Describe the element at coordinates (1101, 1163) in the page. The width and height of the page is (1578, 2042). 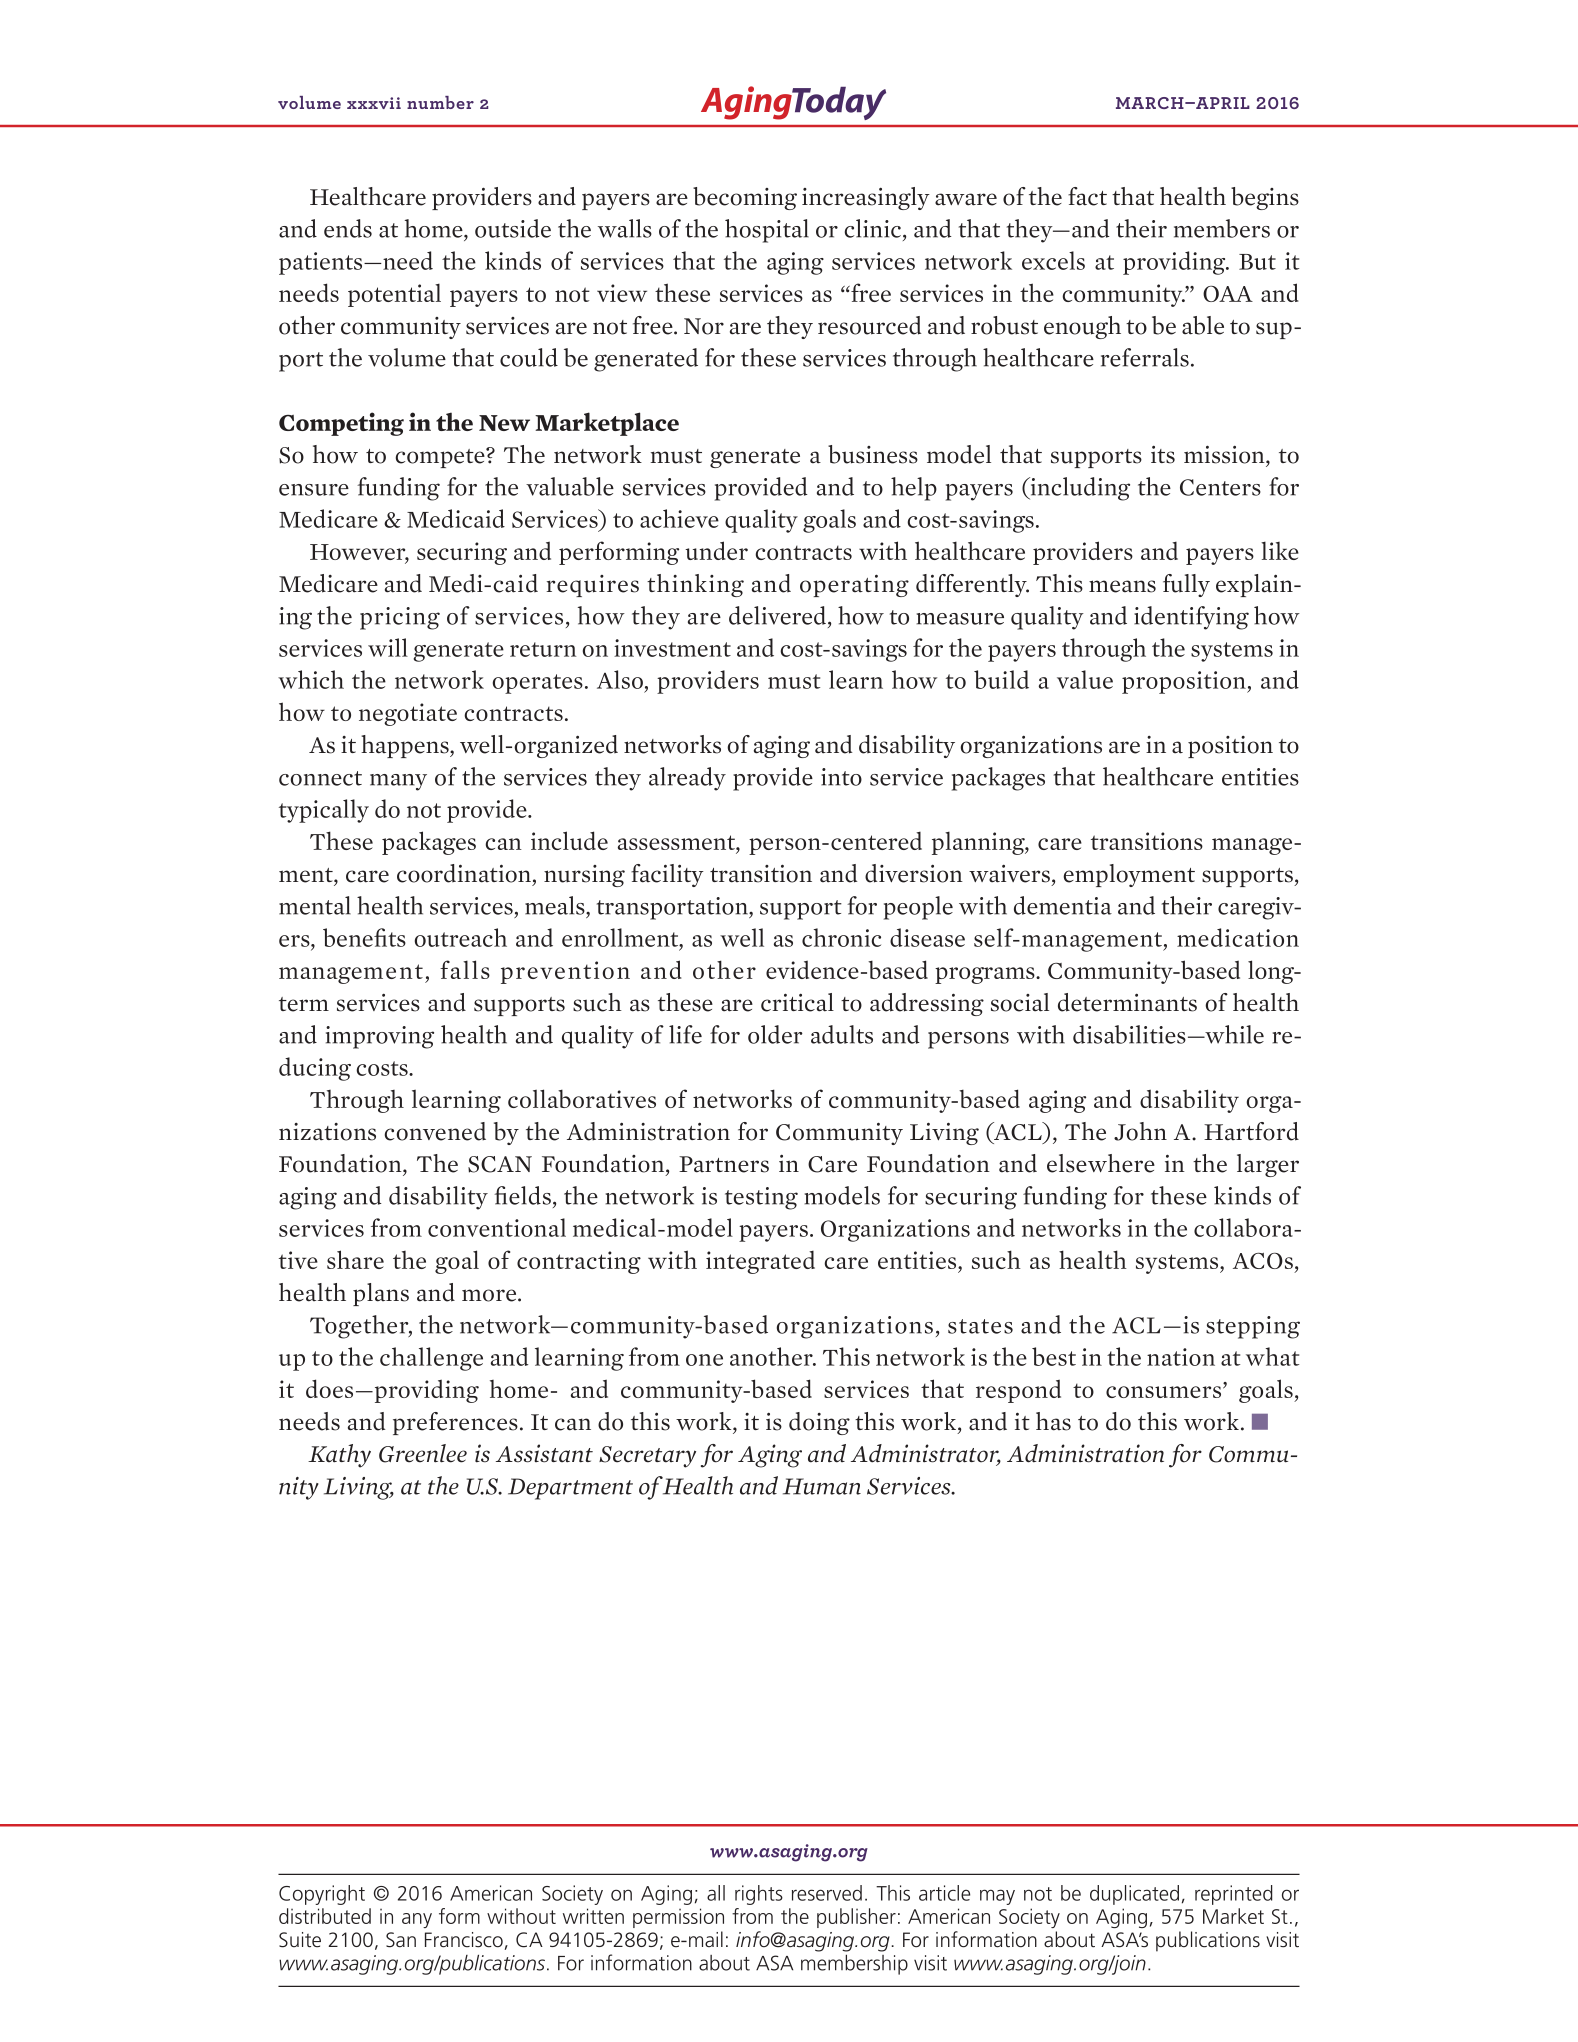
I see `elsewhere` at that location.
